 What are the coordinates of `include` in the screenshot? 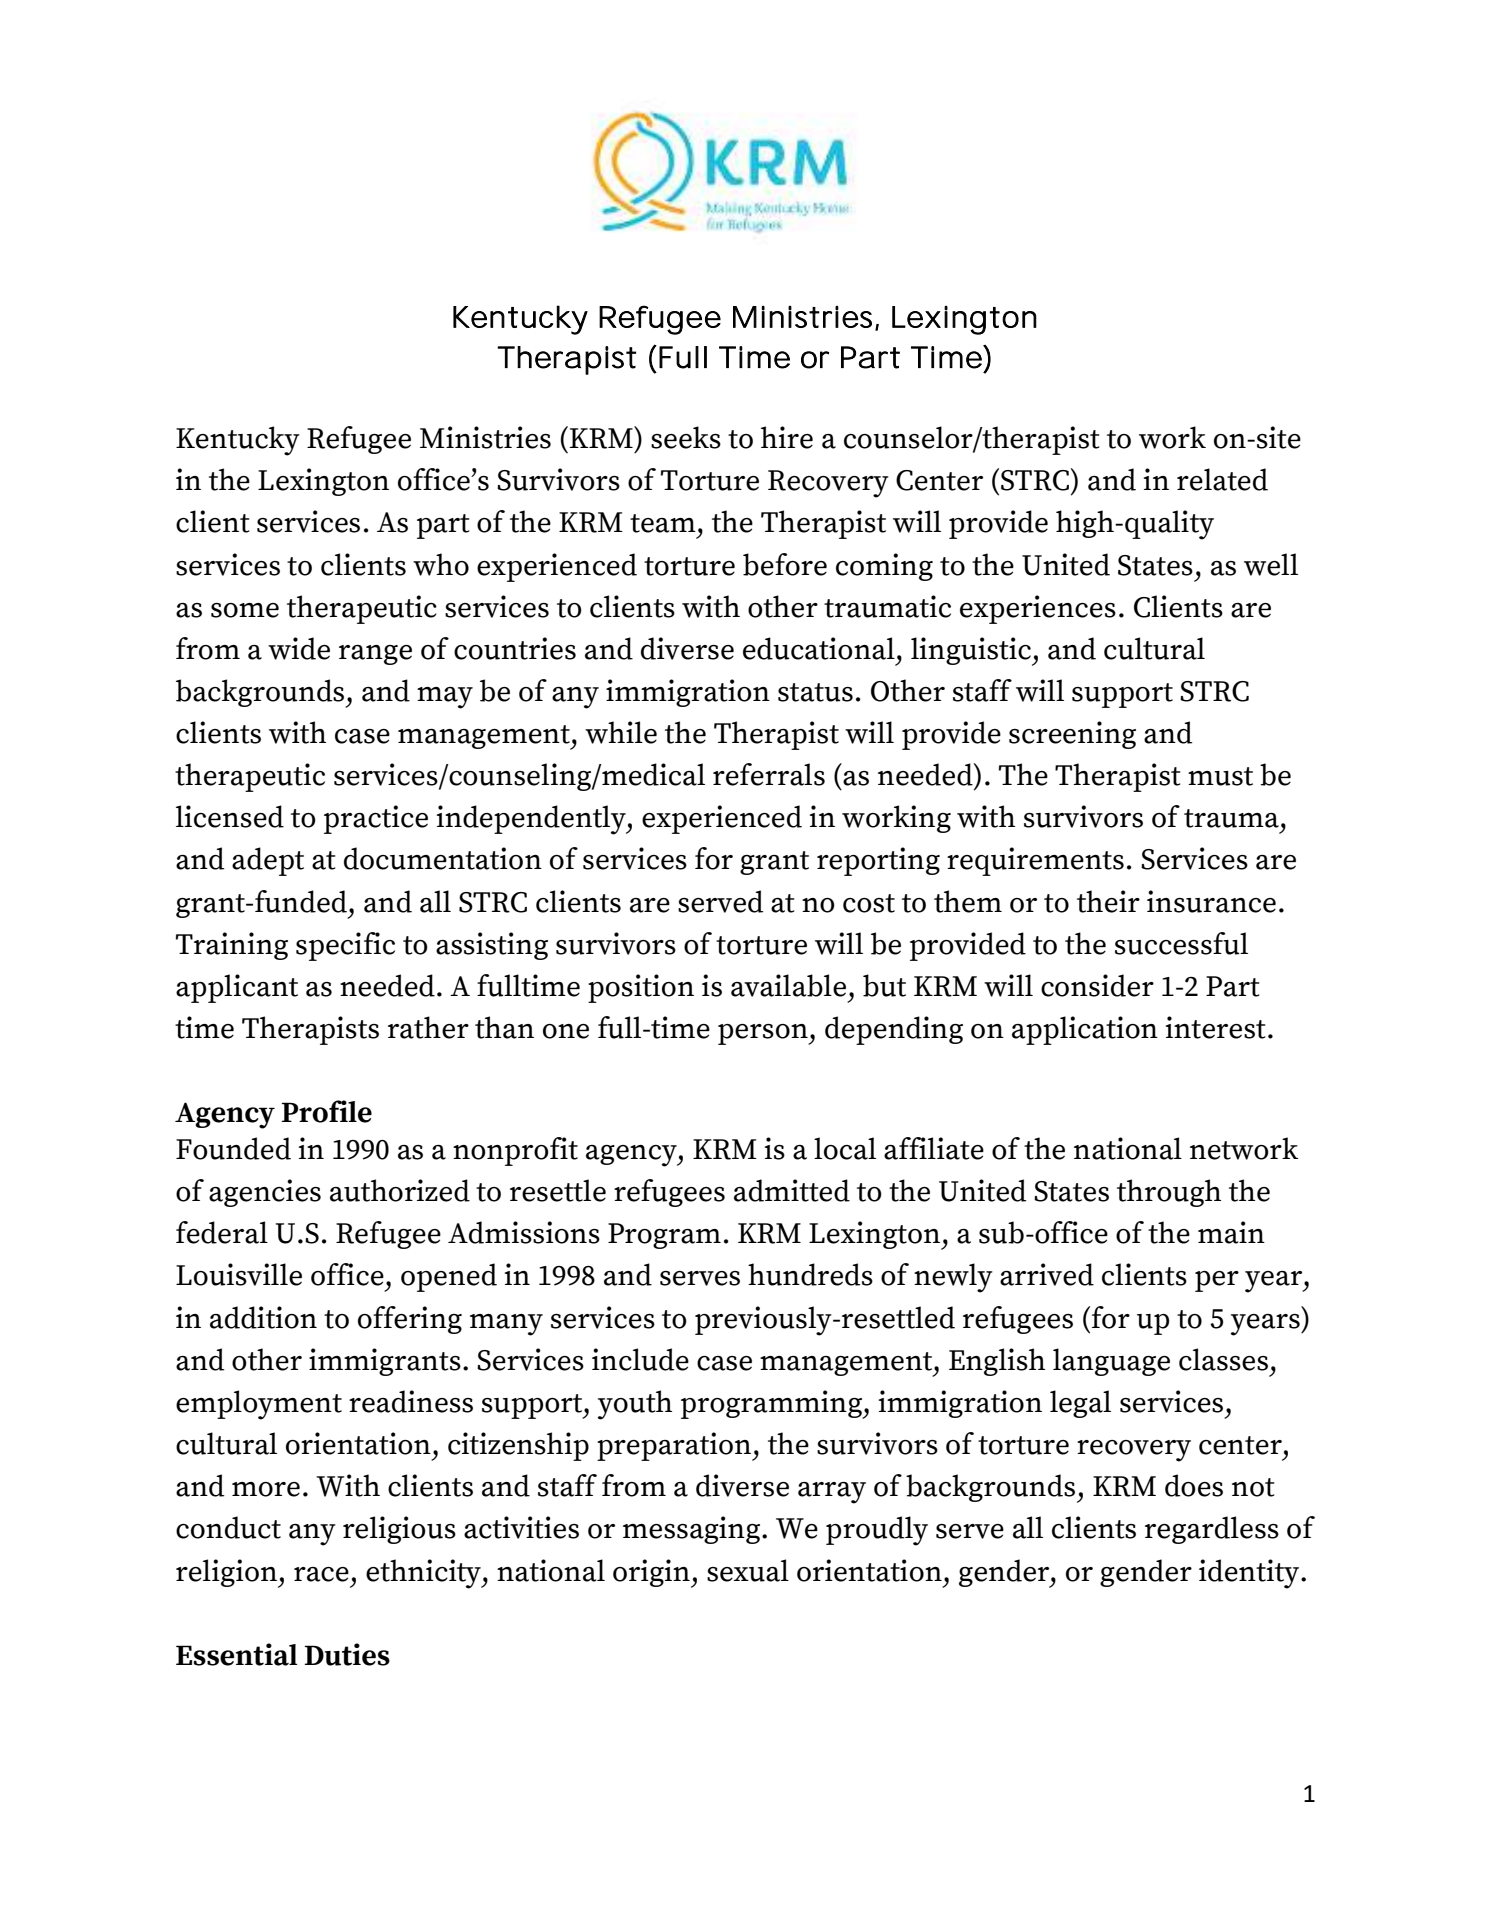 It's located at (640, 1359).
